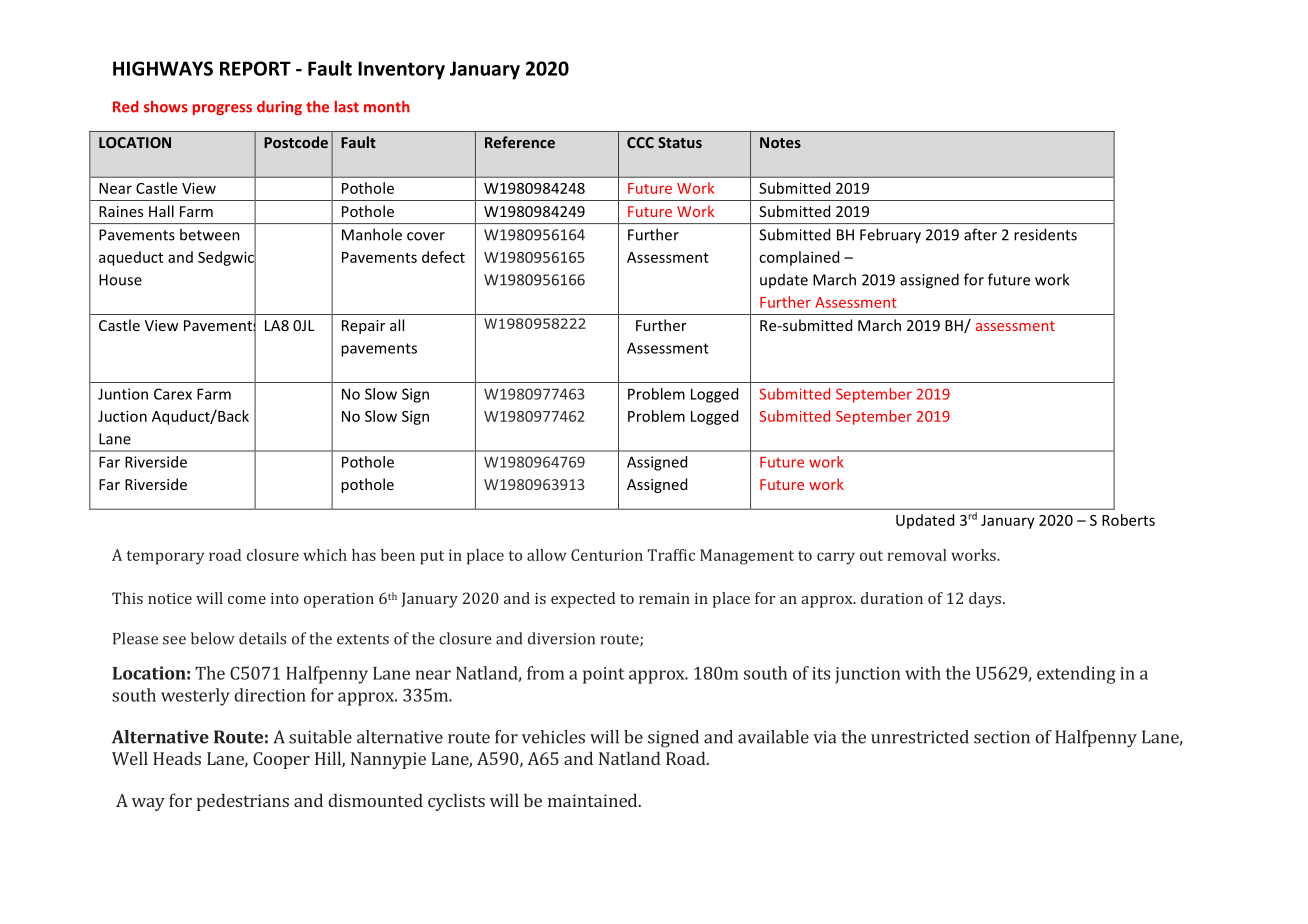 The image size is (1308, 924). What do you see at coordinates (594, 800) in the screenshot?
I see `maintained` at bounding box center [594, 800].
